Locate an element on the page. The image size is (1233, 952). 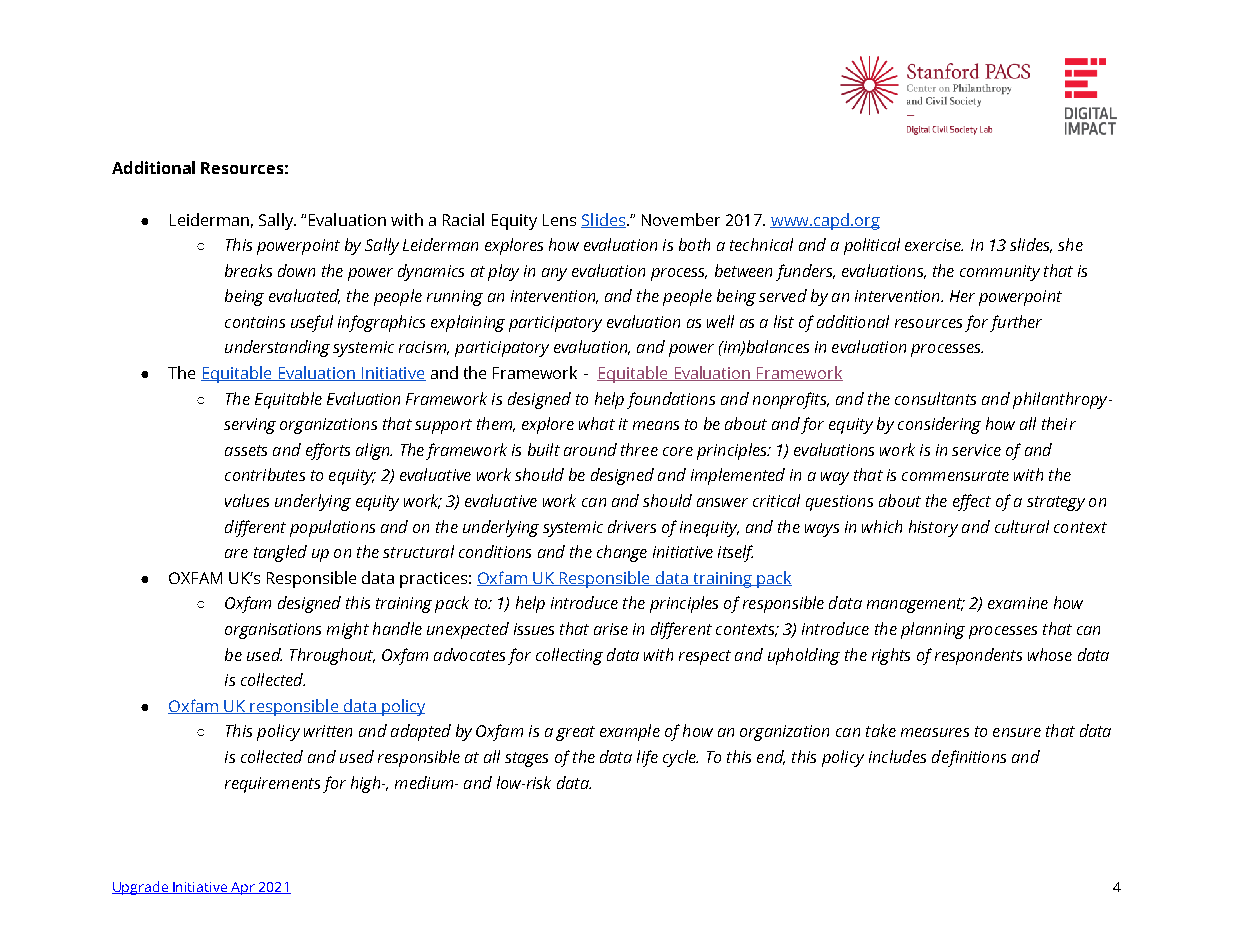
organisations is located at coordinates (273, 631).
